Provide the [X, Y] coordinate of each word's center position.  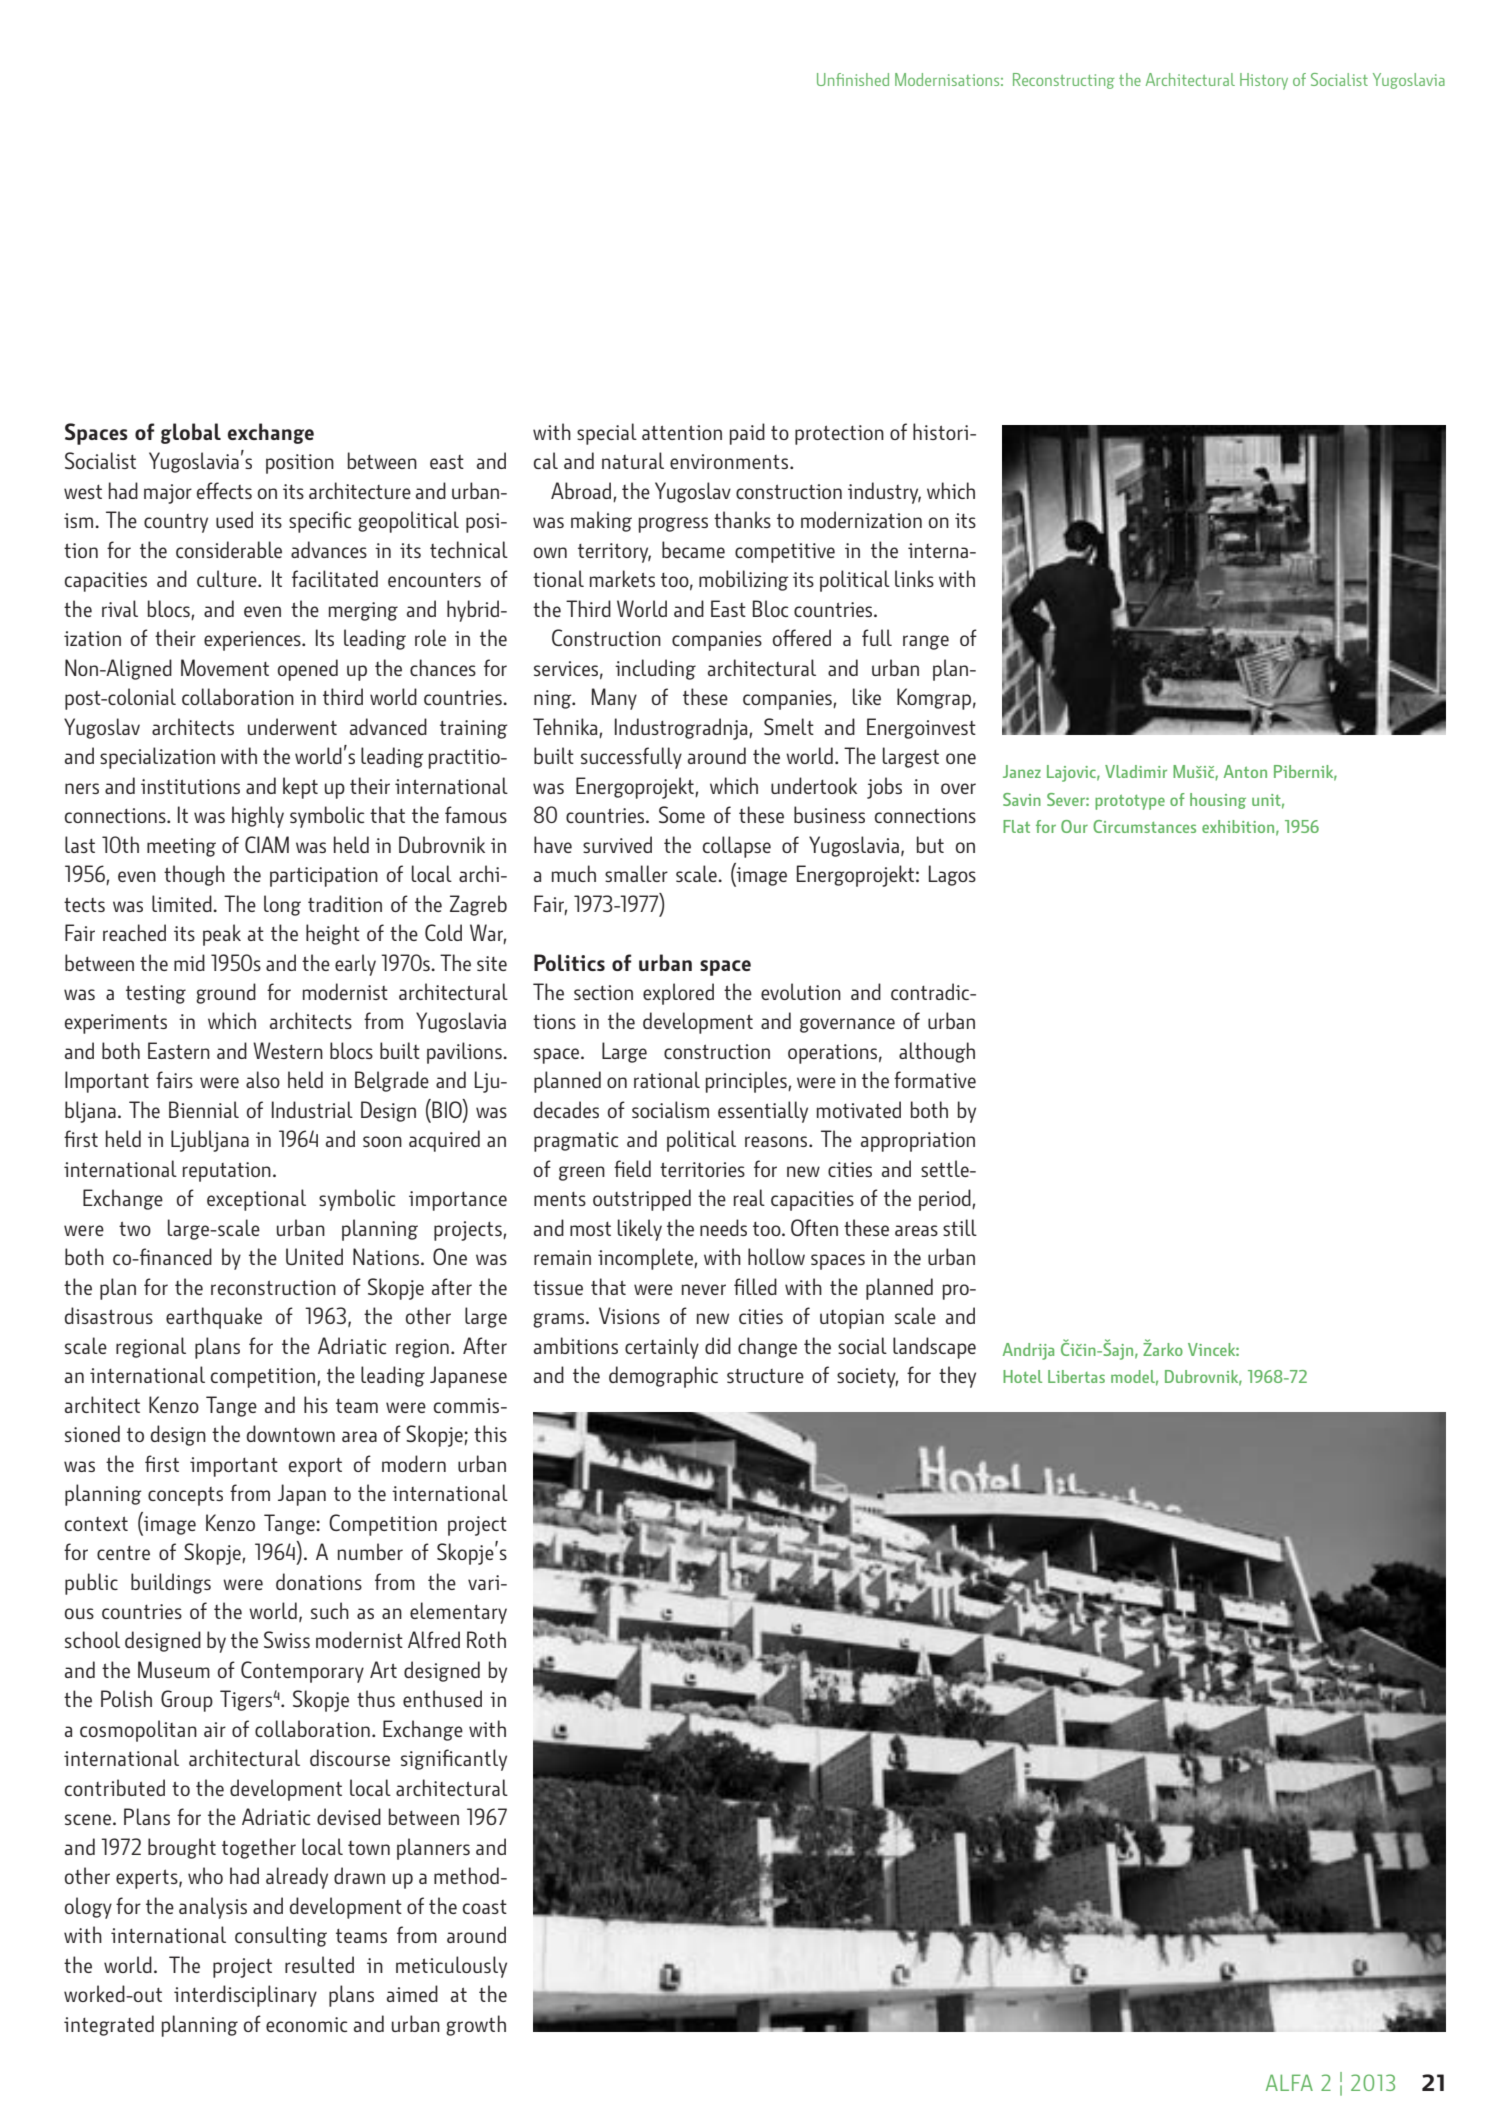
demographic [663, 1377]
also [263, 1079]
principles [747, 1082]
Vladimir [1136, 771]
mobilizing [744, 580]
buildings [171, 1583]
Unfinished [853, 79]
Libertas [1076, 1376]
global [191, 433]
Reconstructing [1063, 81]
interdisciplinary [245, 1996]
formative [935, 1079]
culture [228, 578]
